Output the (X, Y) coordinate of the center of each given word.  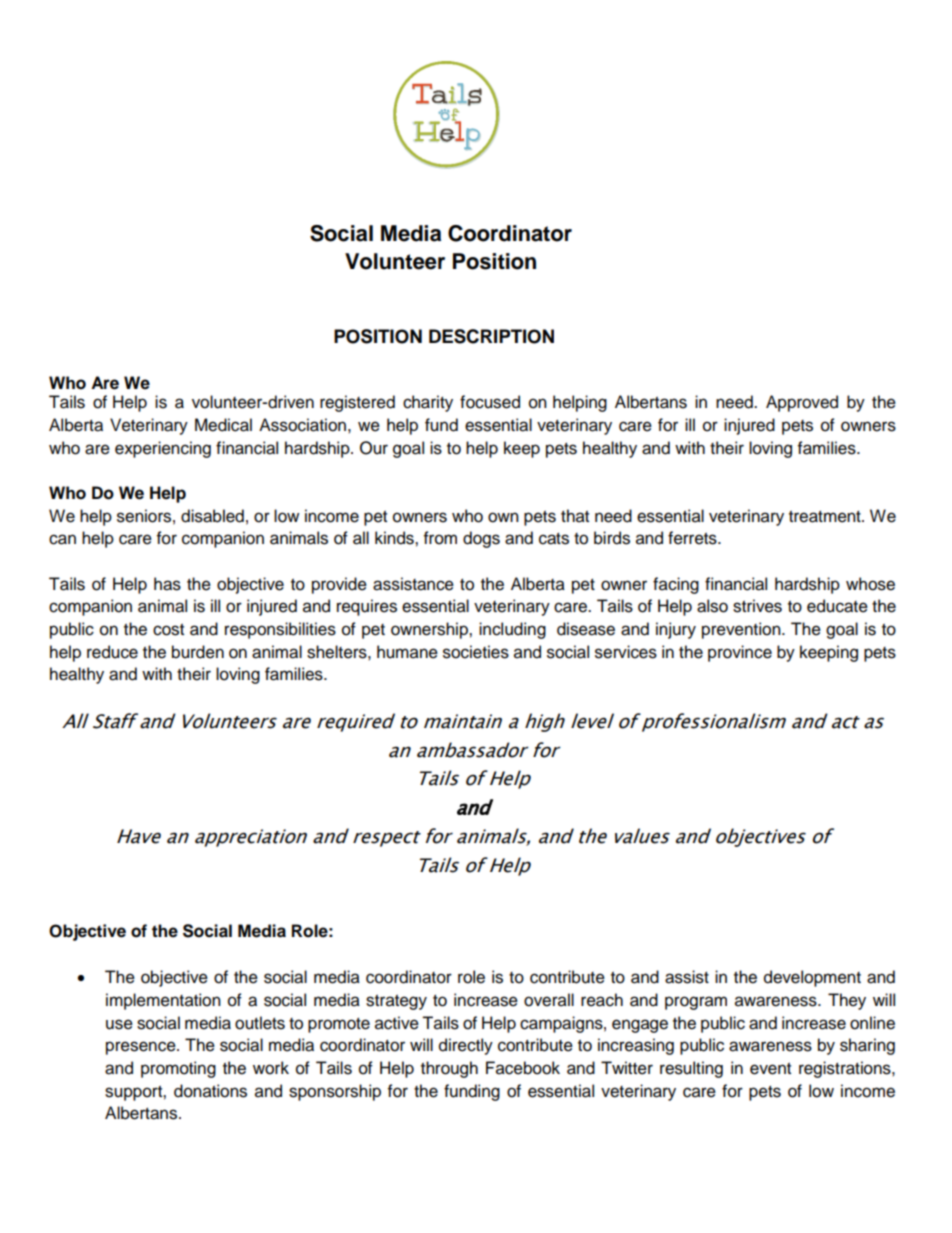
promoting (178, 1069)
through (449, 1069)
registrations (846, 1069)
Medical (223, 425)
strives (757, 606)
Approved (802, 403)
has (167, 584)
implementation (163, 1001)
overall (549, 1000)
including (512, 630)
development (812, 978)
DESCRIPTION (491, 336)
